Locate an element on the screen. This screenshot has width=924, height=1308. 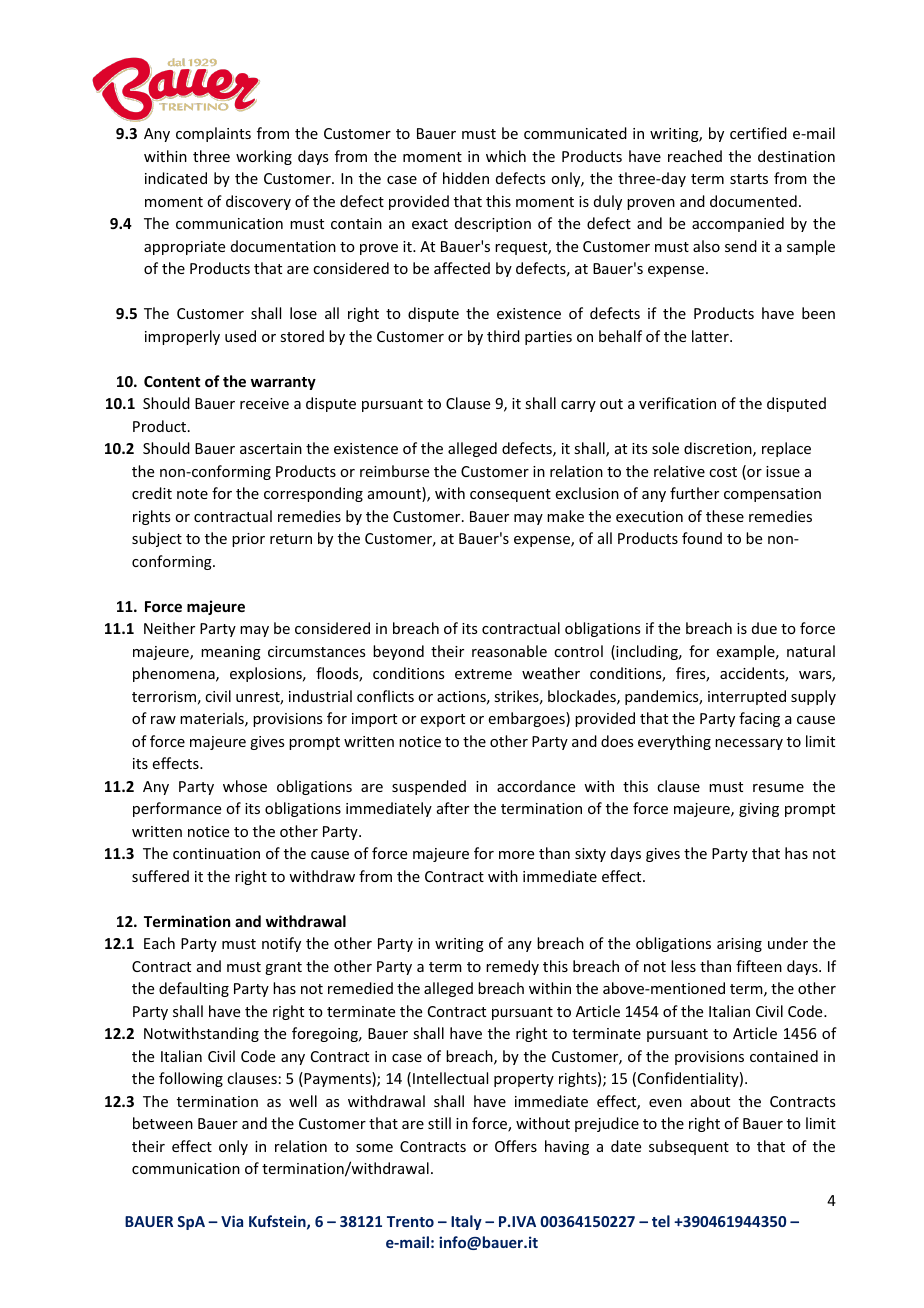
note is located at coordinates (192, 494).
